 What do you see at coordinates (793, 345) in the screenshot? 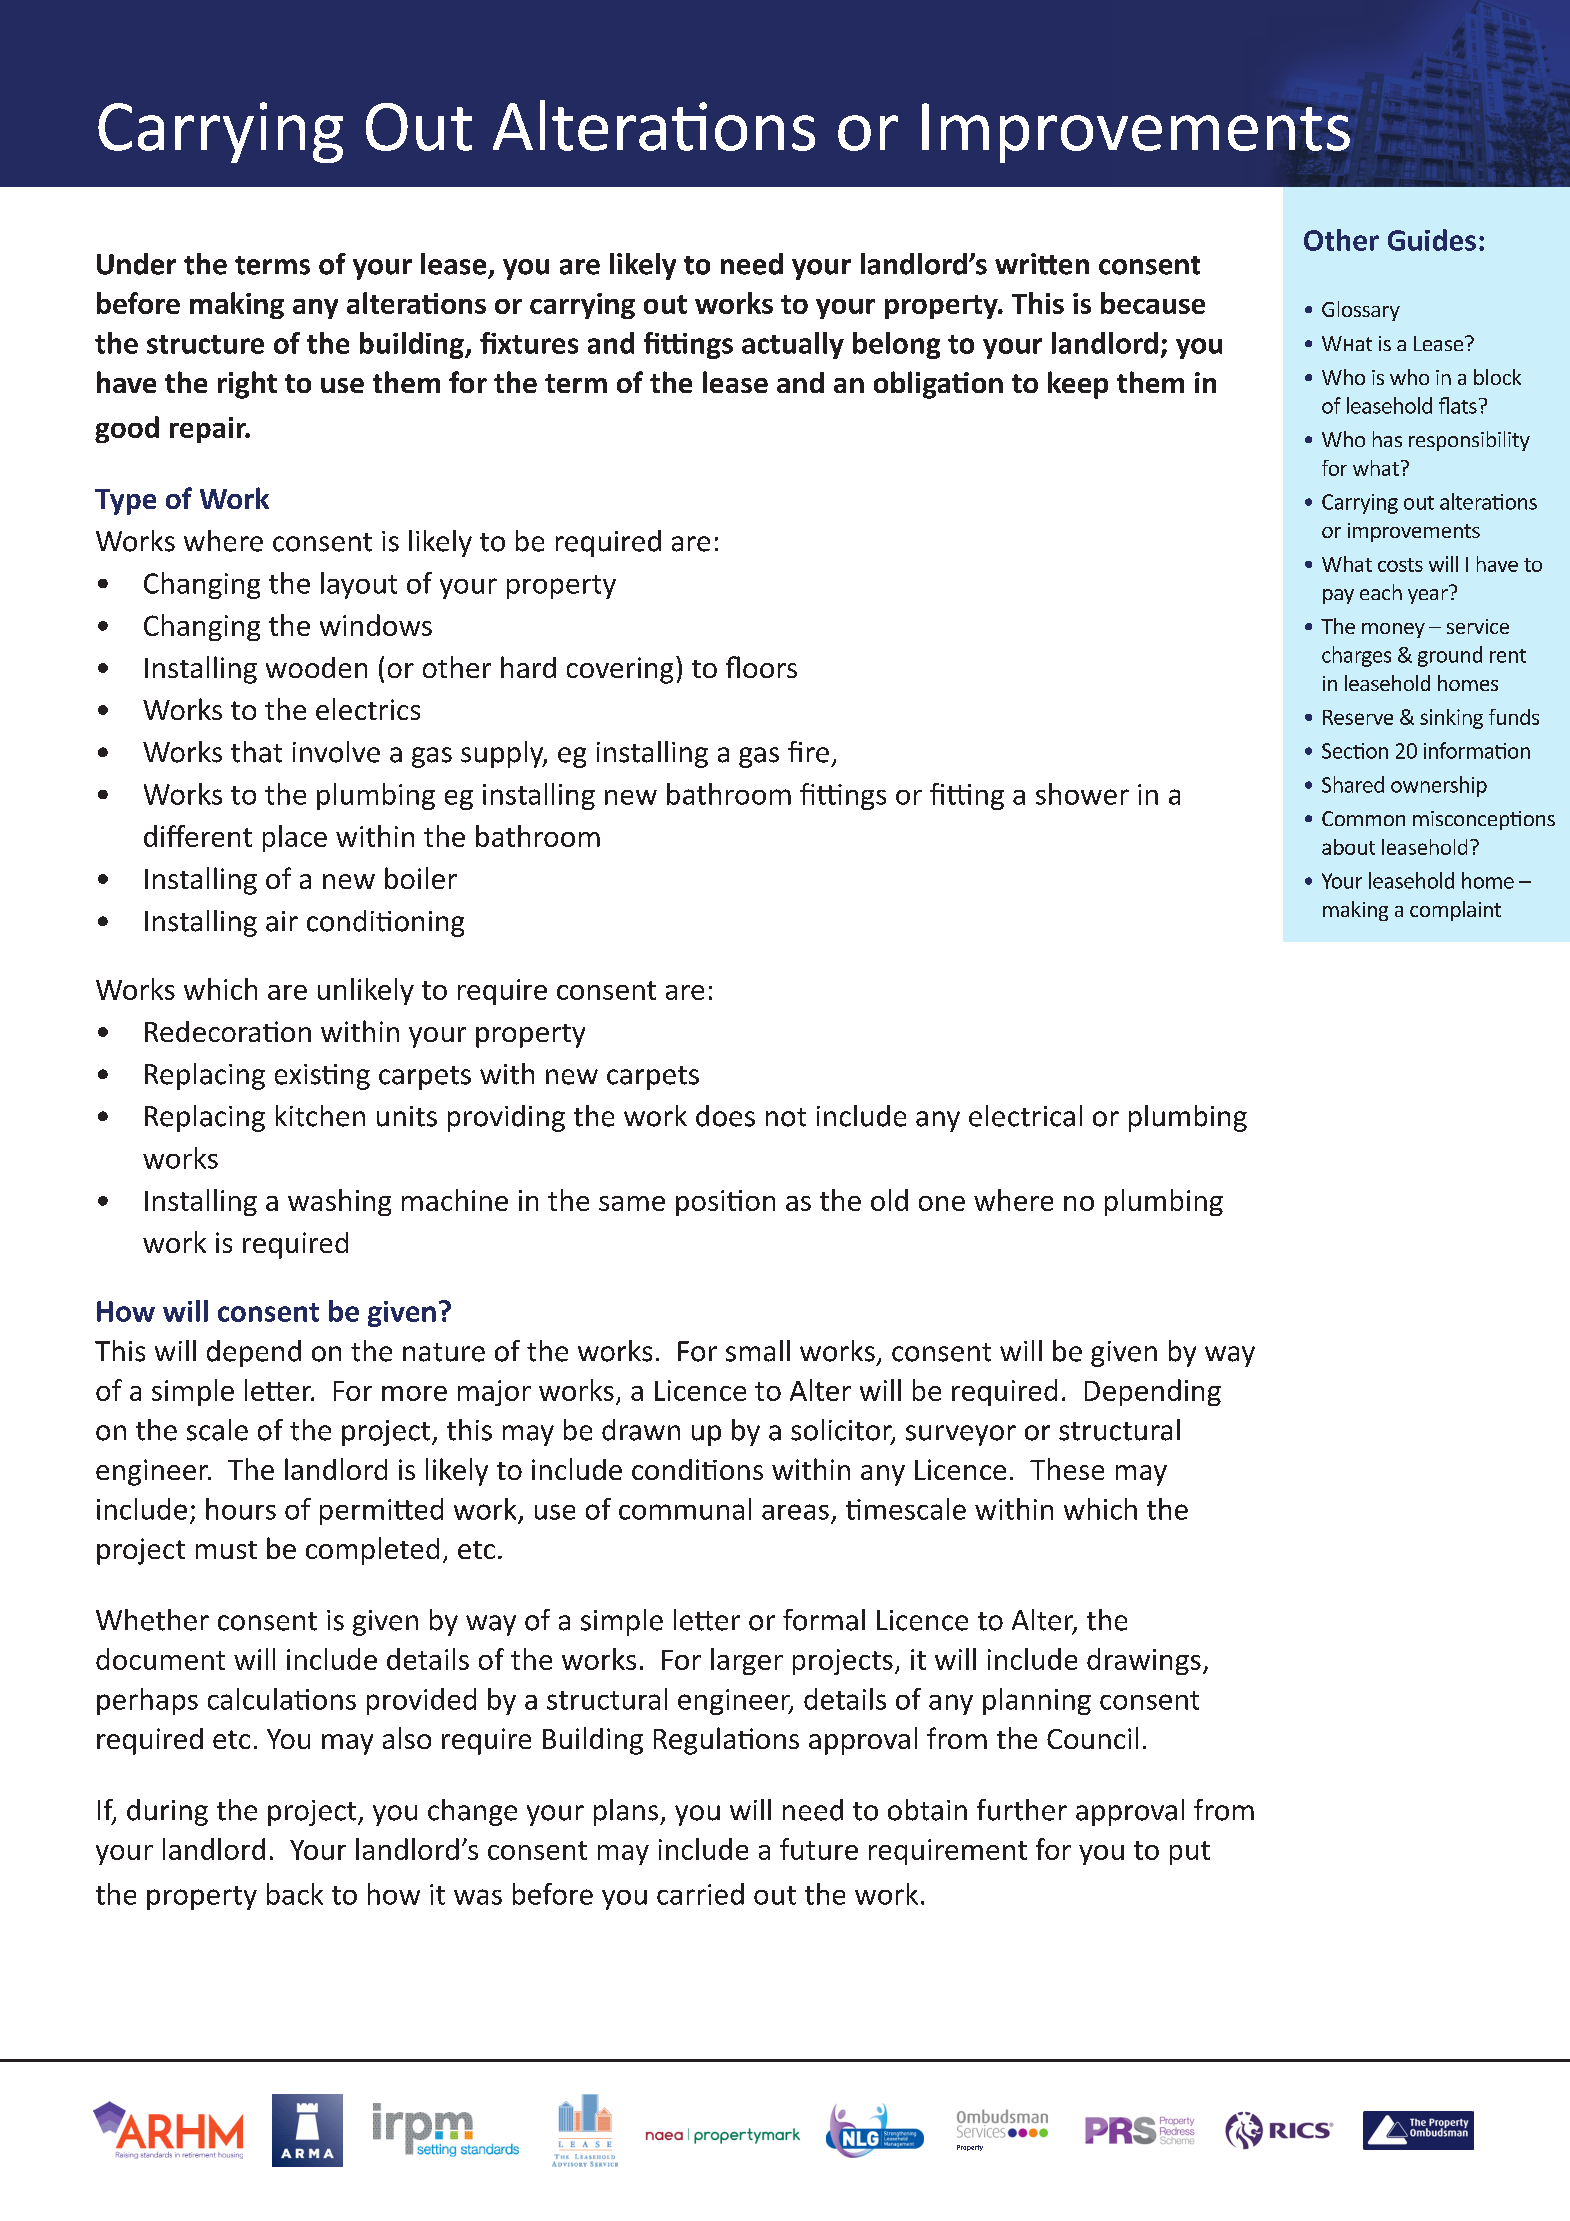
I see `actually` at bounding box center [793, 345].
